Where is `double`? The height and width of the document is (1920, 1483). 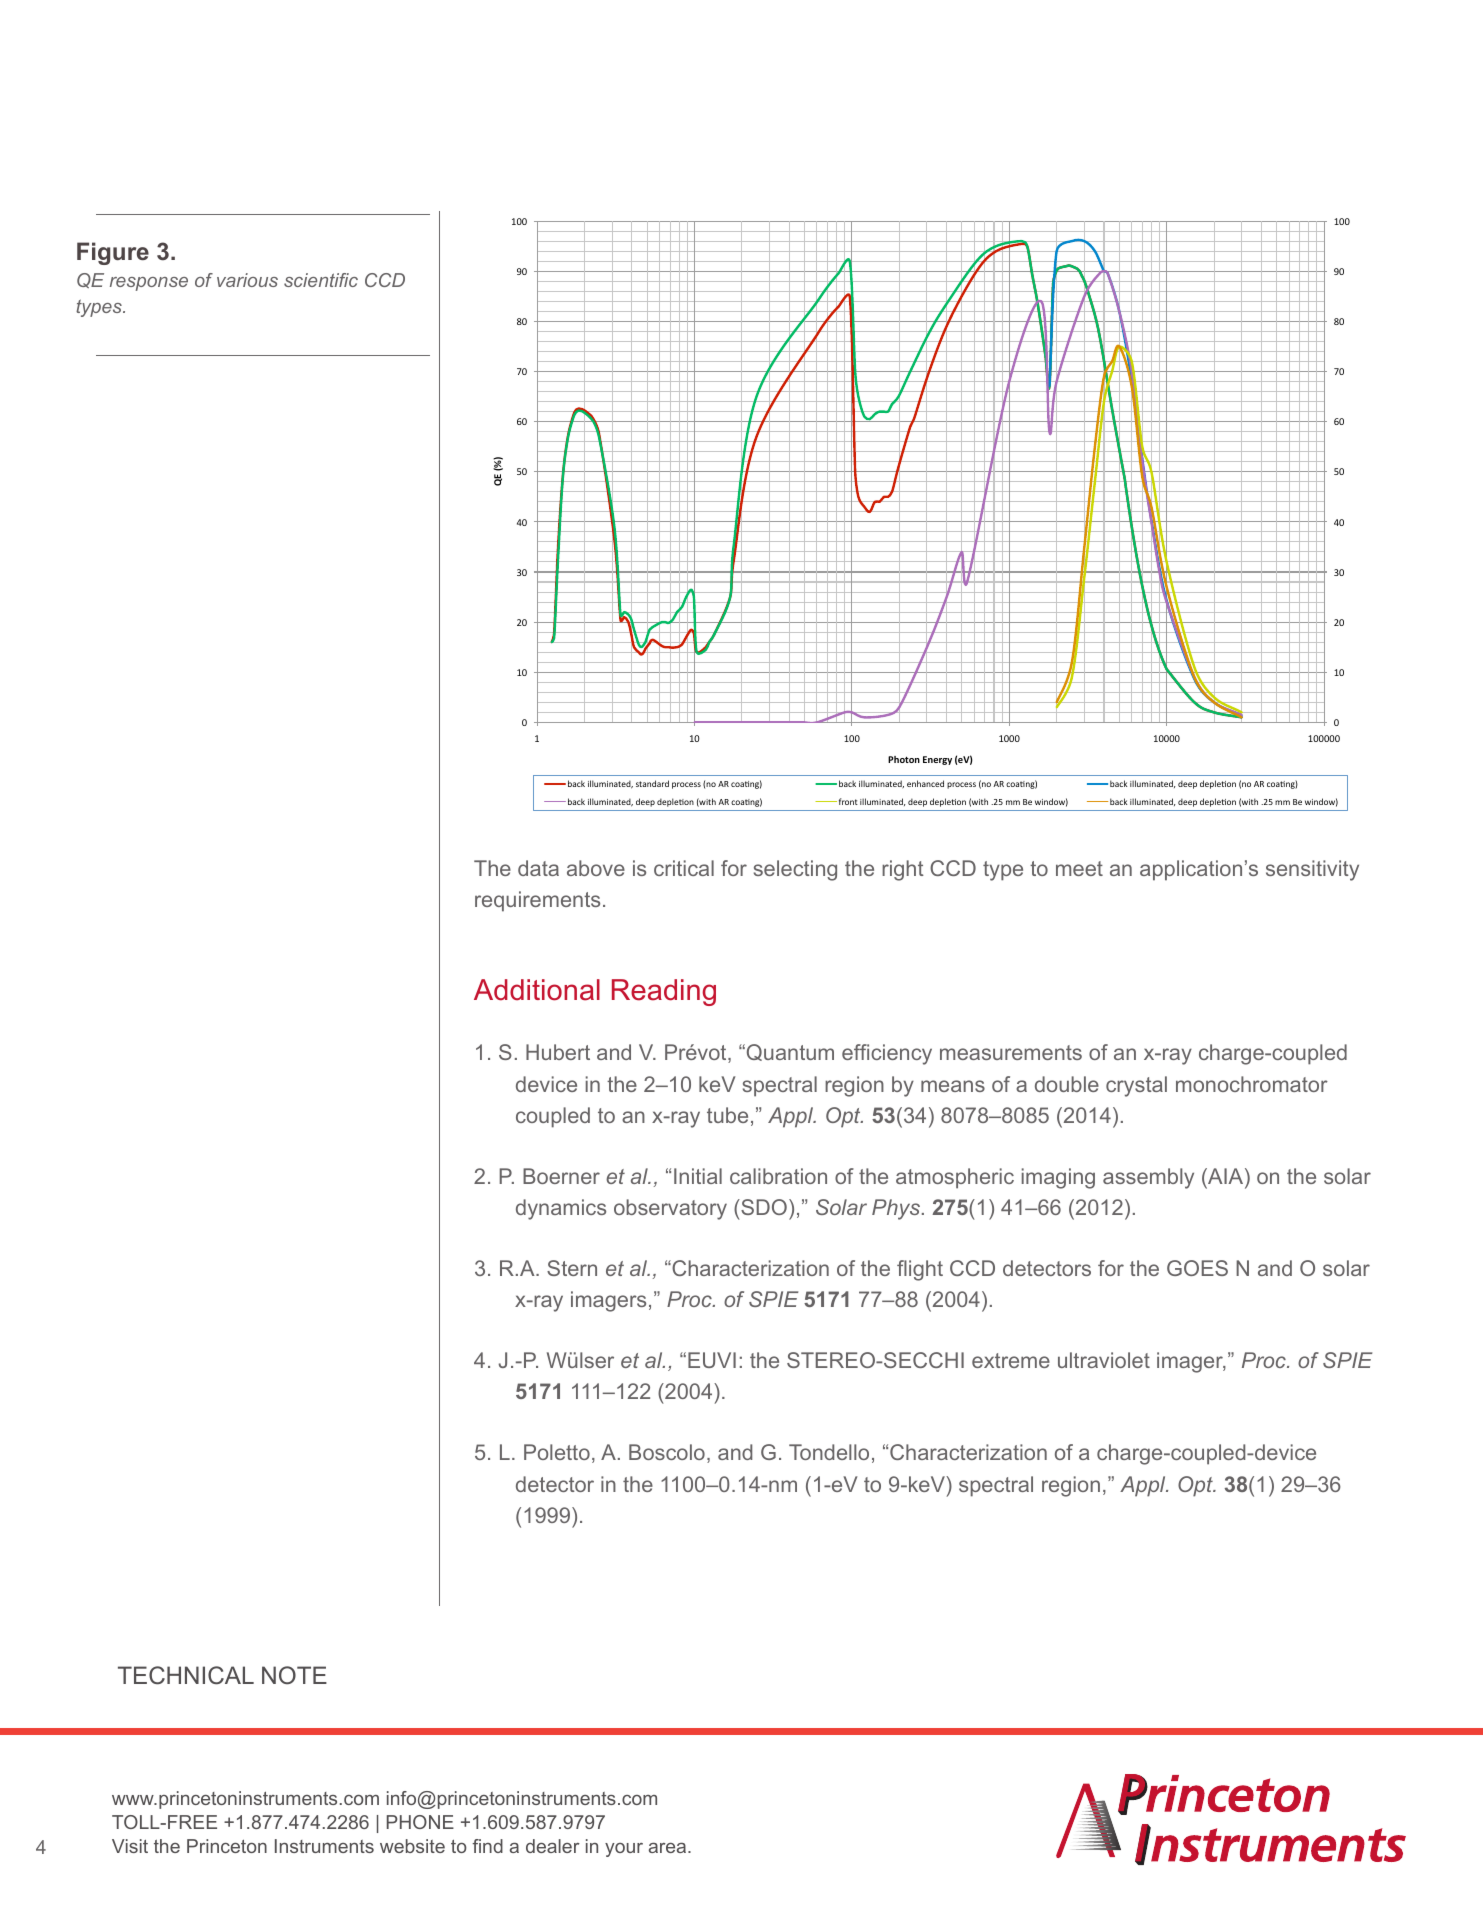
double is located at coordinates (1067, 1084).
